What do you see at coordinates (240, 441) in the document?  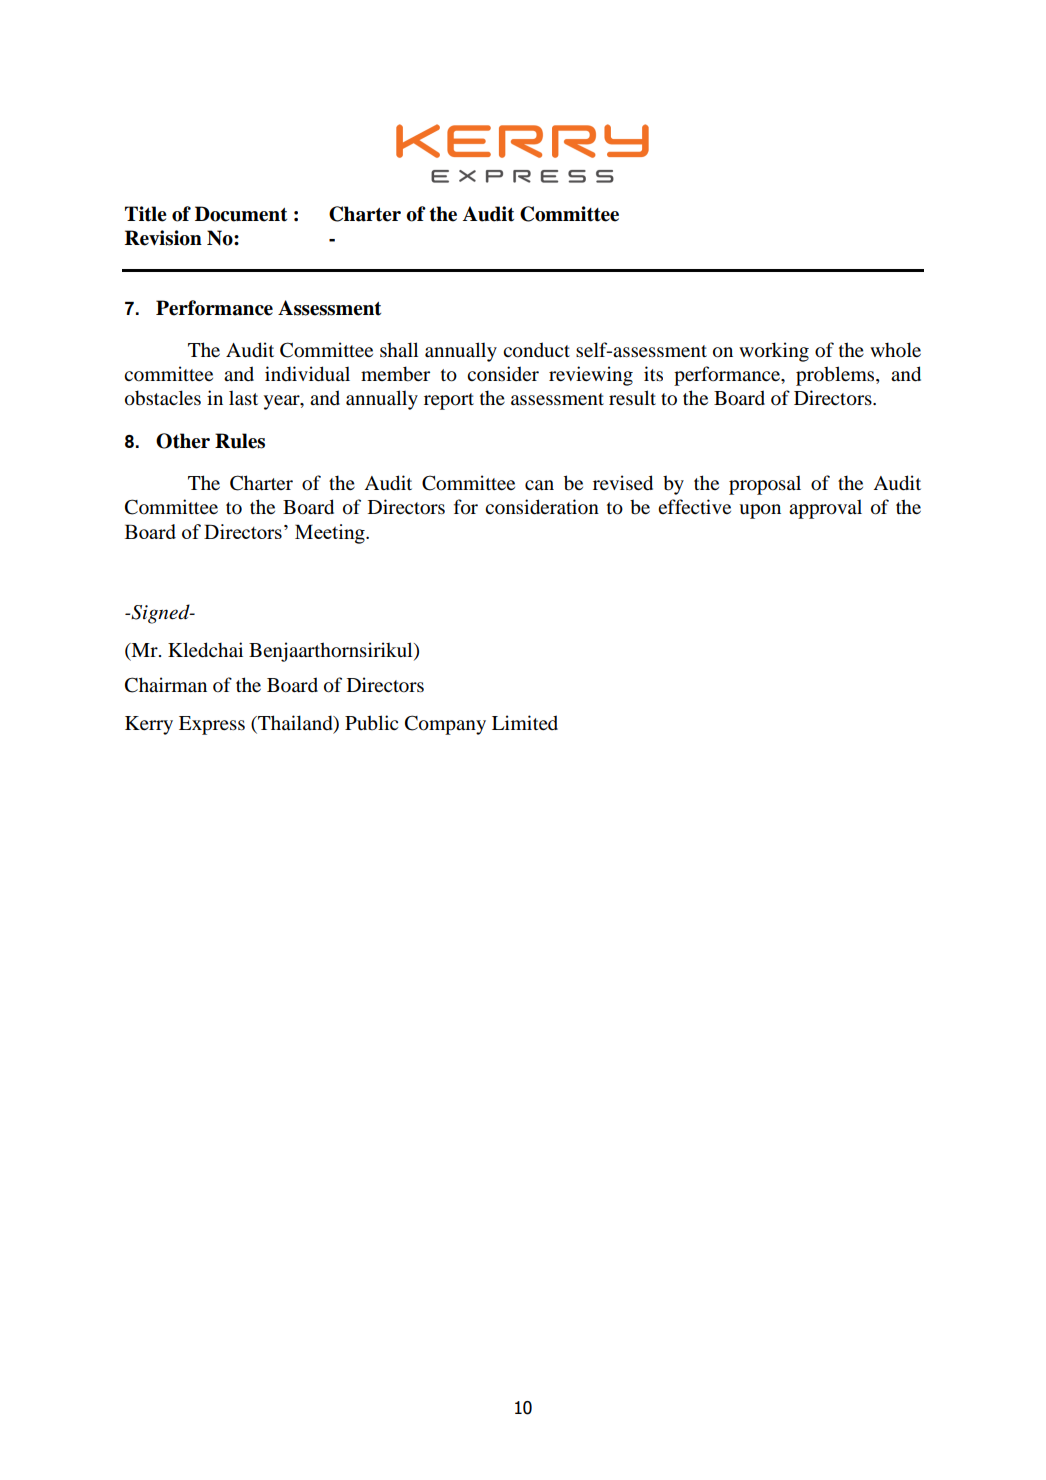 I see `Rules` at bounding box center [240, 441].
